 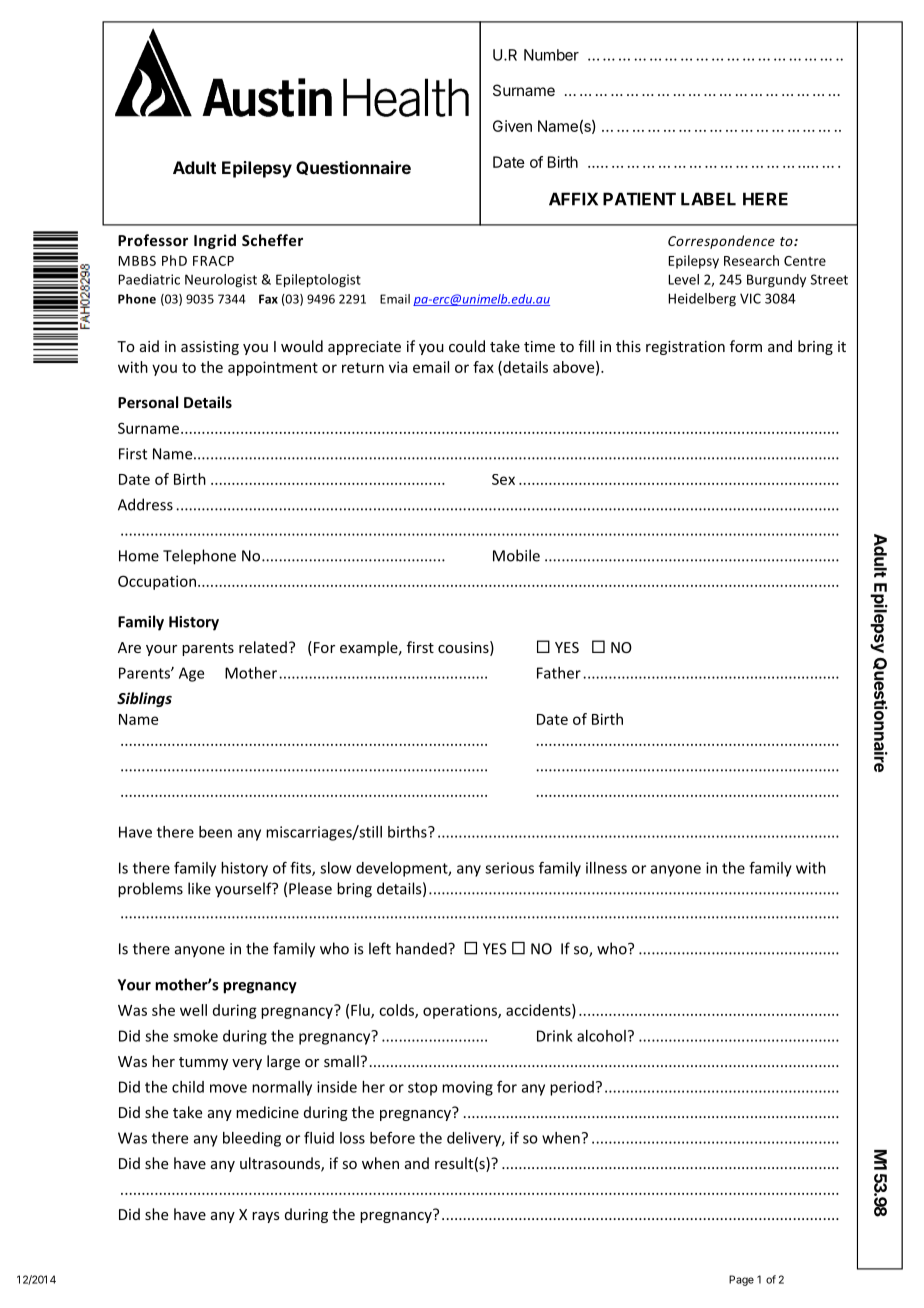 What do you see at coordinates (512, 126) in the page?
I see `Given` at bounding box center [512, 126].
